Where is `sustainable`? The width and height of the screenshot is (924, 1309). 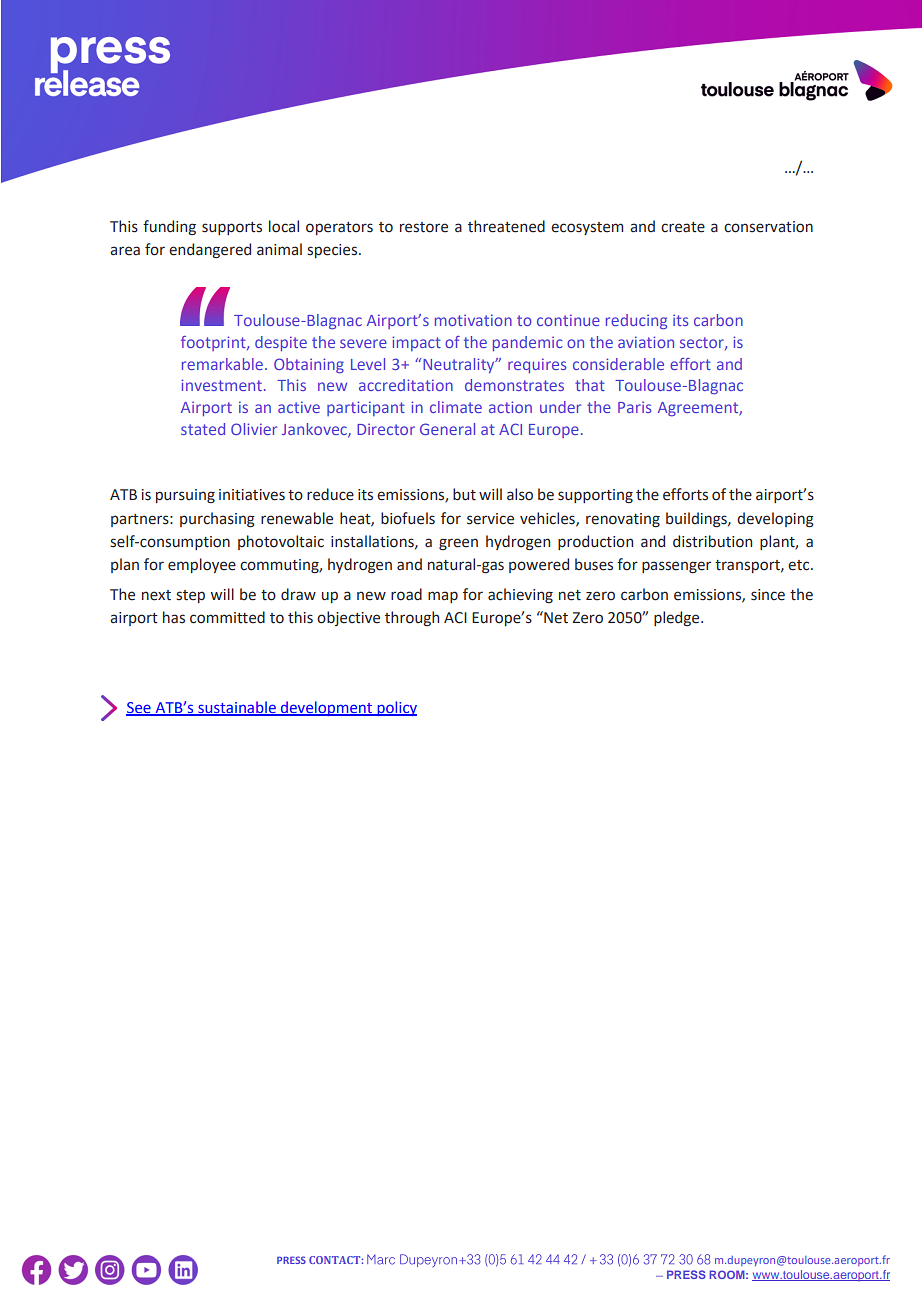
sustainable is located at coordinates (237, 708).
